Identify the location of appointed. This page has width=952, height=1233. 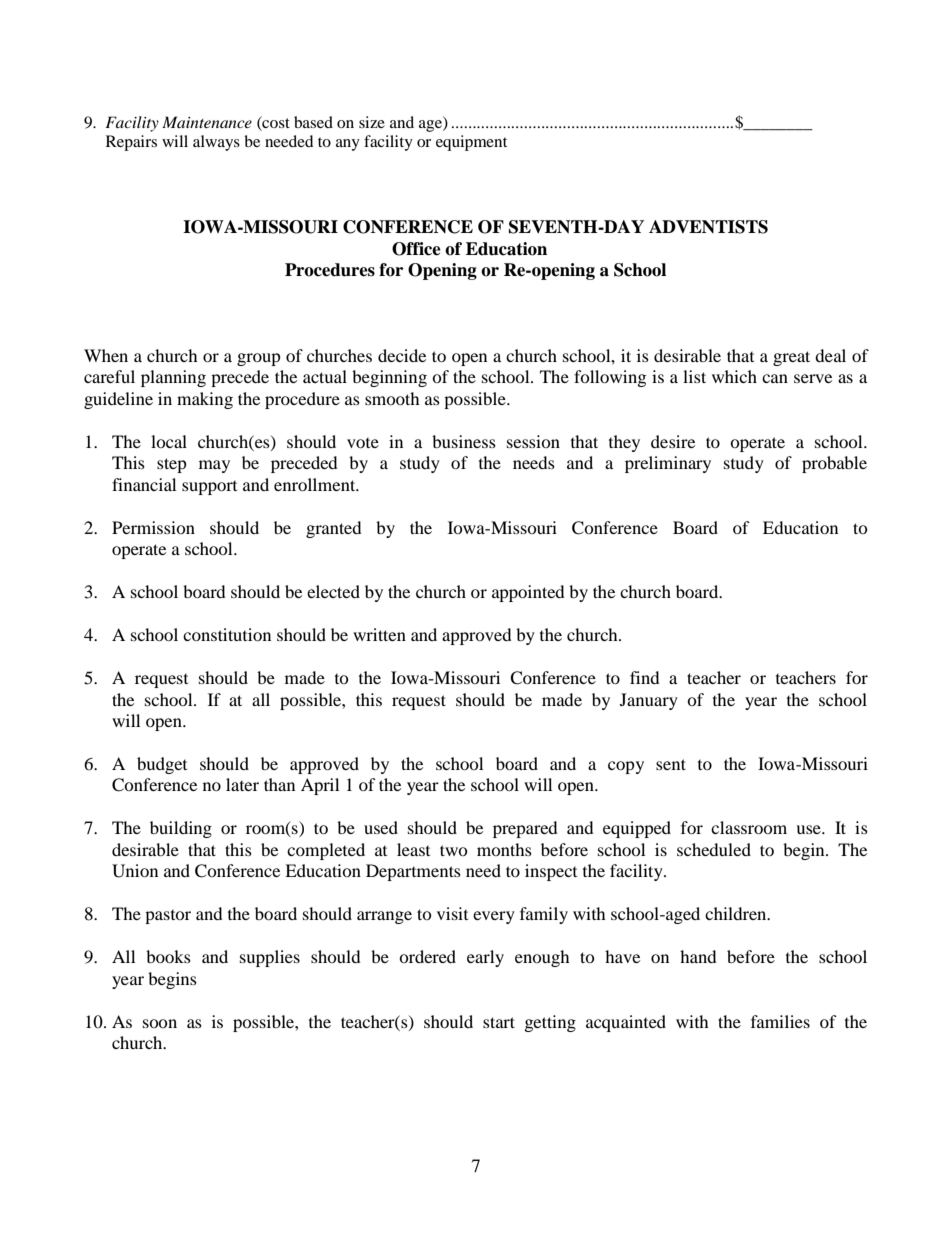
(528, 593).
